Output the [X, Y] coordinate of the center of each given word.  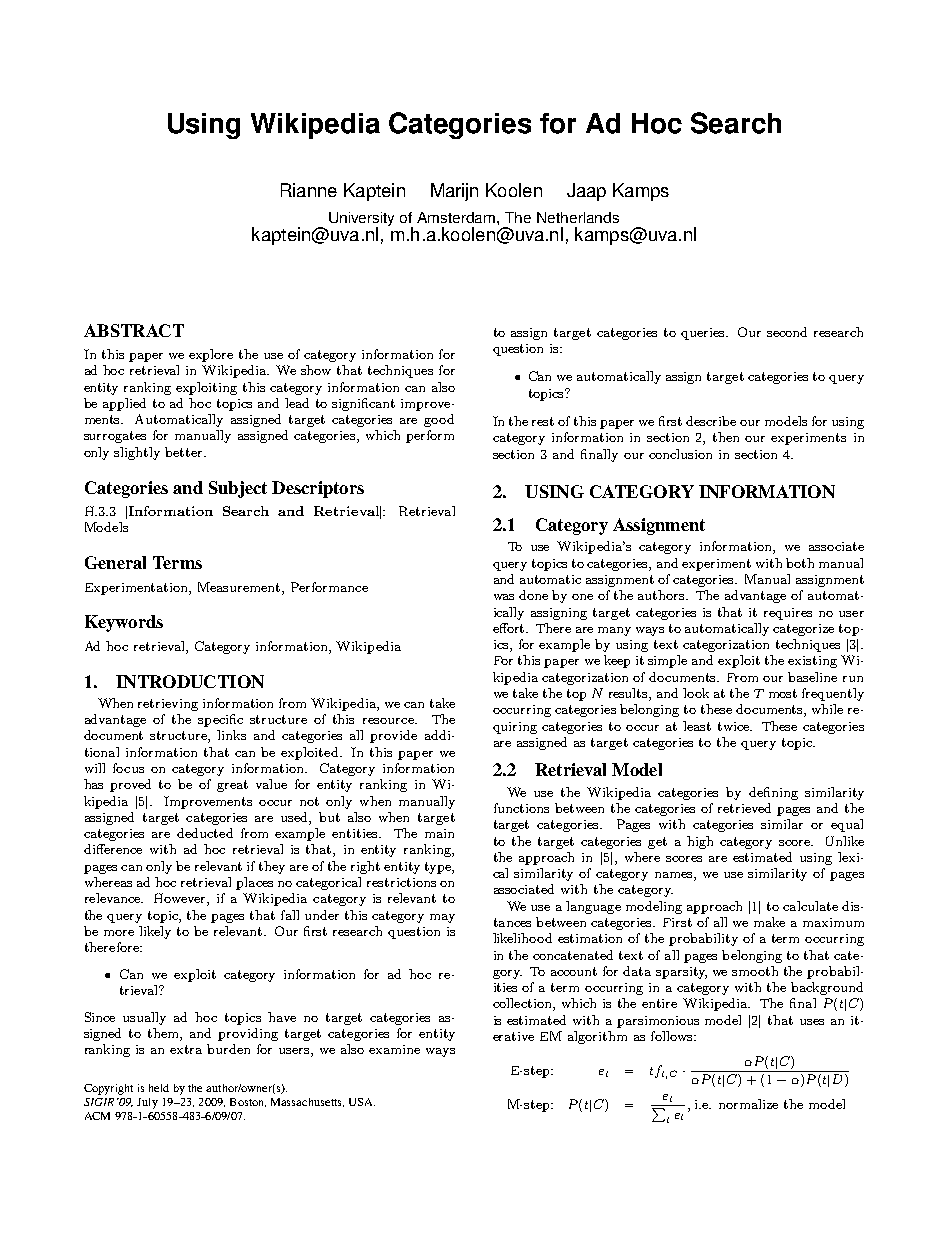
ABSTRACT [134, 330]
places [254, 883]
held [159, 1088]
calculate [810, 906]
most [783, 693]
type [439, 868]
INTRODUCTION [190, 681]
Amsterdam [457, 217]
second [787, 332]
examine [394, 1049]
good [439, 420]
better [185, 452]
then [726, 437]
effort [510, 628]
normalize [748, 1104]
